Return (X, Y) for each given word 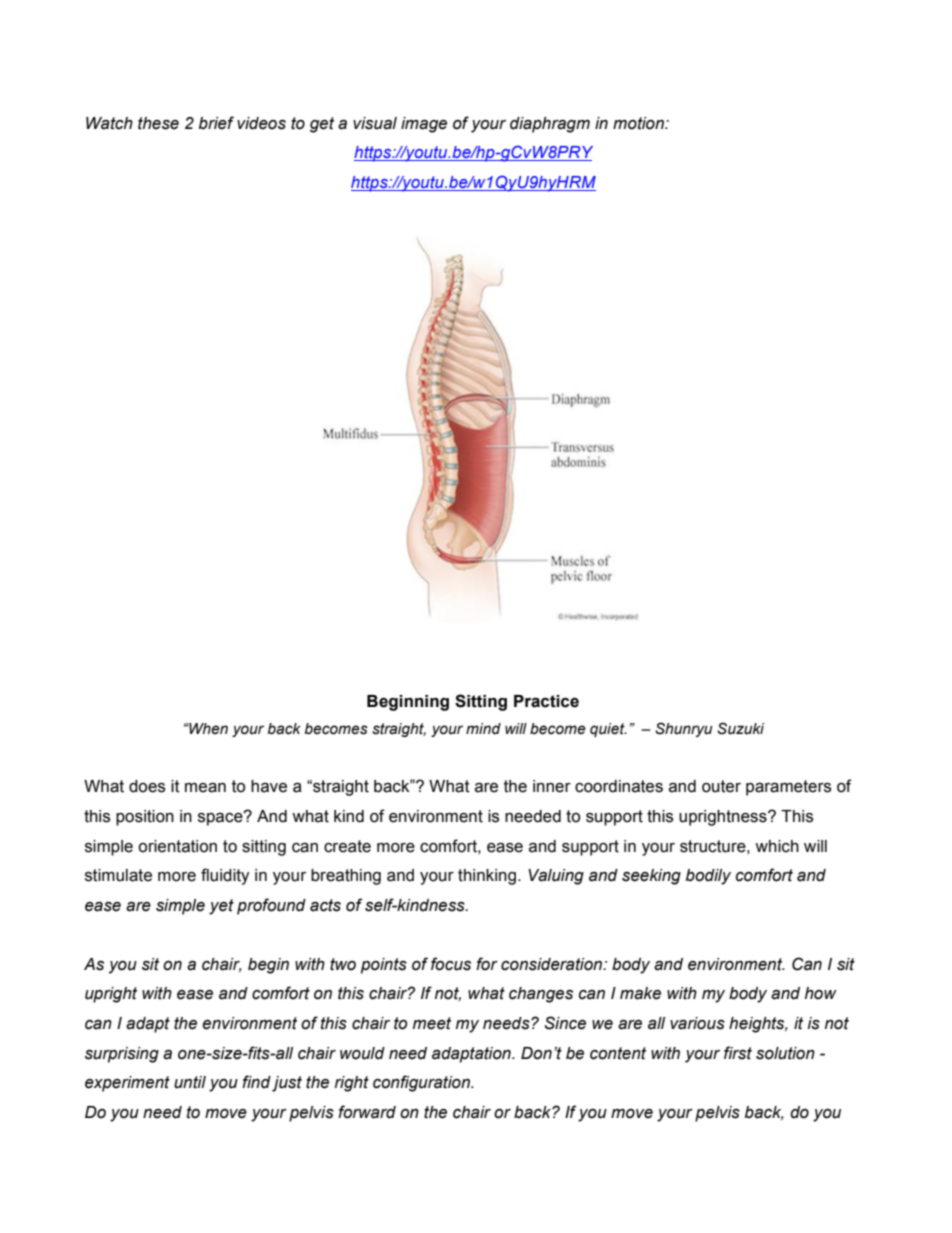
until (190, 1082)
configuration (422, 1083)
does (147, 786)
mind (483, 729)
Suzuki (740, 728)
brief (216, 123)
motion (639, 123)
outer (721, 786)
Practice (546, 701)
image (424, 125)
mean (205, 788)
